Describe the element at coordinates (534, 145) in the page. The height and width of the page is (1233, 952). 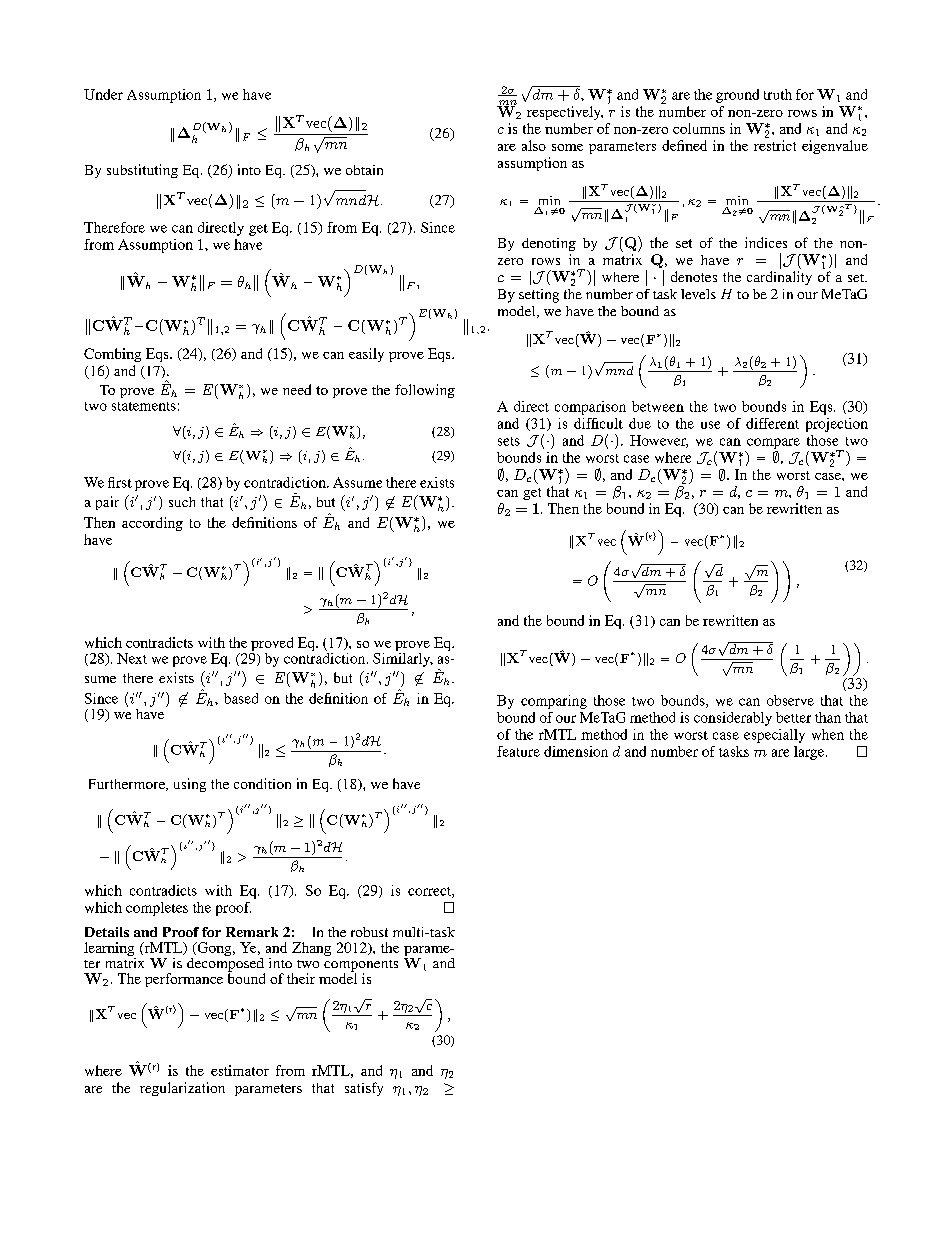
I see `also` at that location.
